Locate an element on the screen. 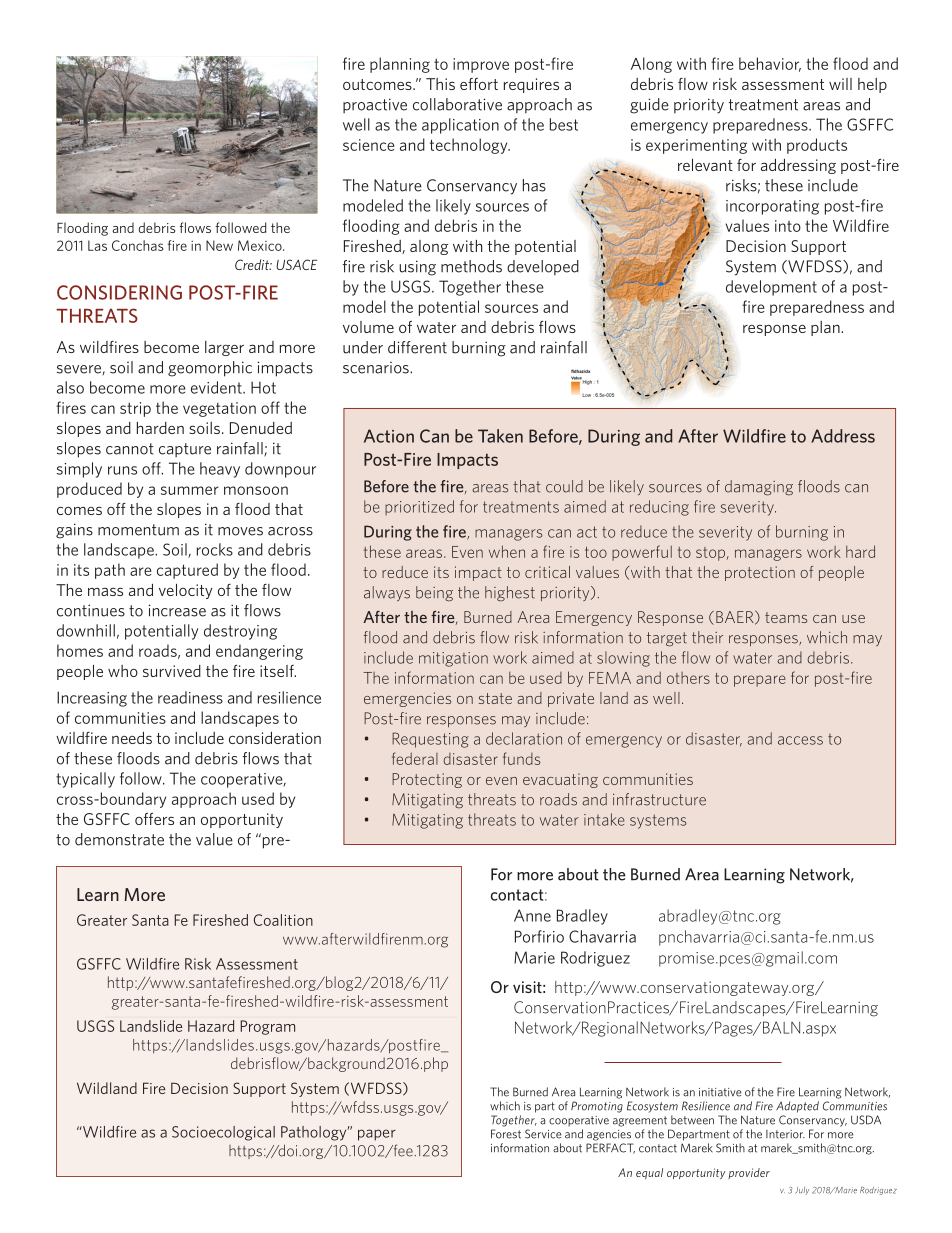 Image resolution: width=952 pixels, height=1233 pixels. behavior is located at coordinates (770, 64).
